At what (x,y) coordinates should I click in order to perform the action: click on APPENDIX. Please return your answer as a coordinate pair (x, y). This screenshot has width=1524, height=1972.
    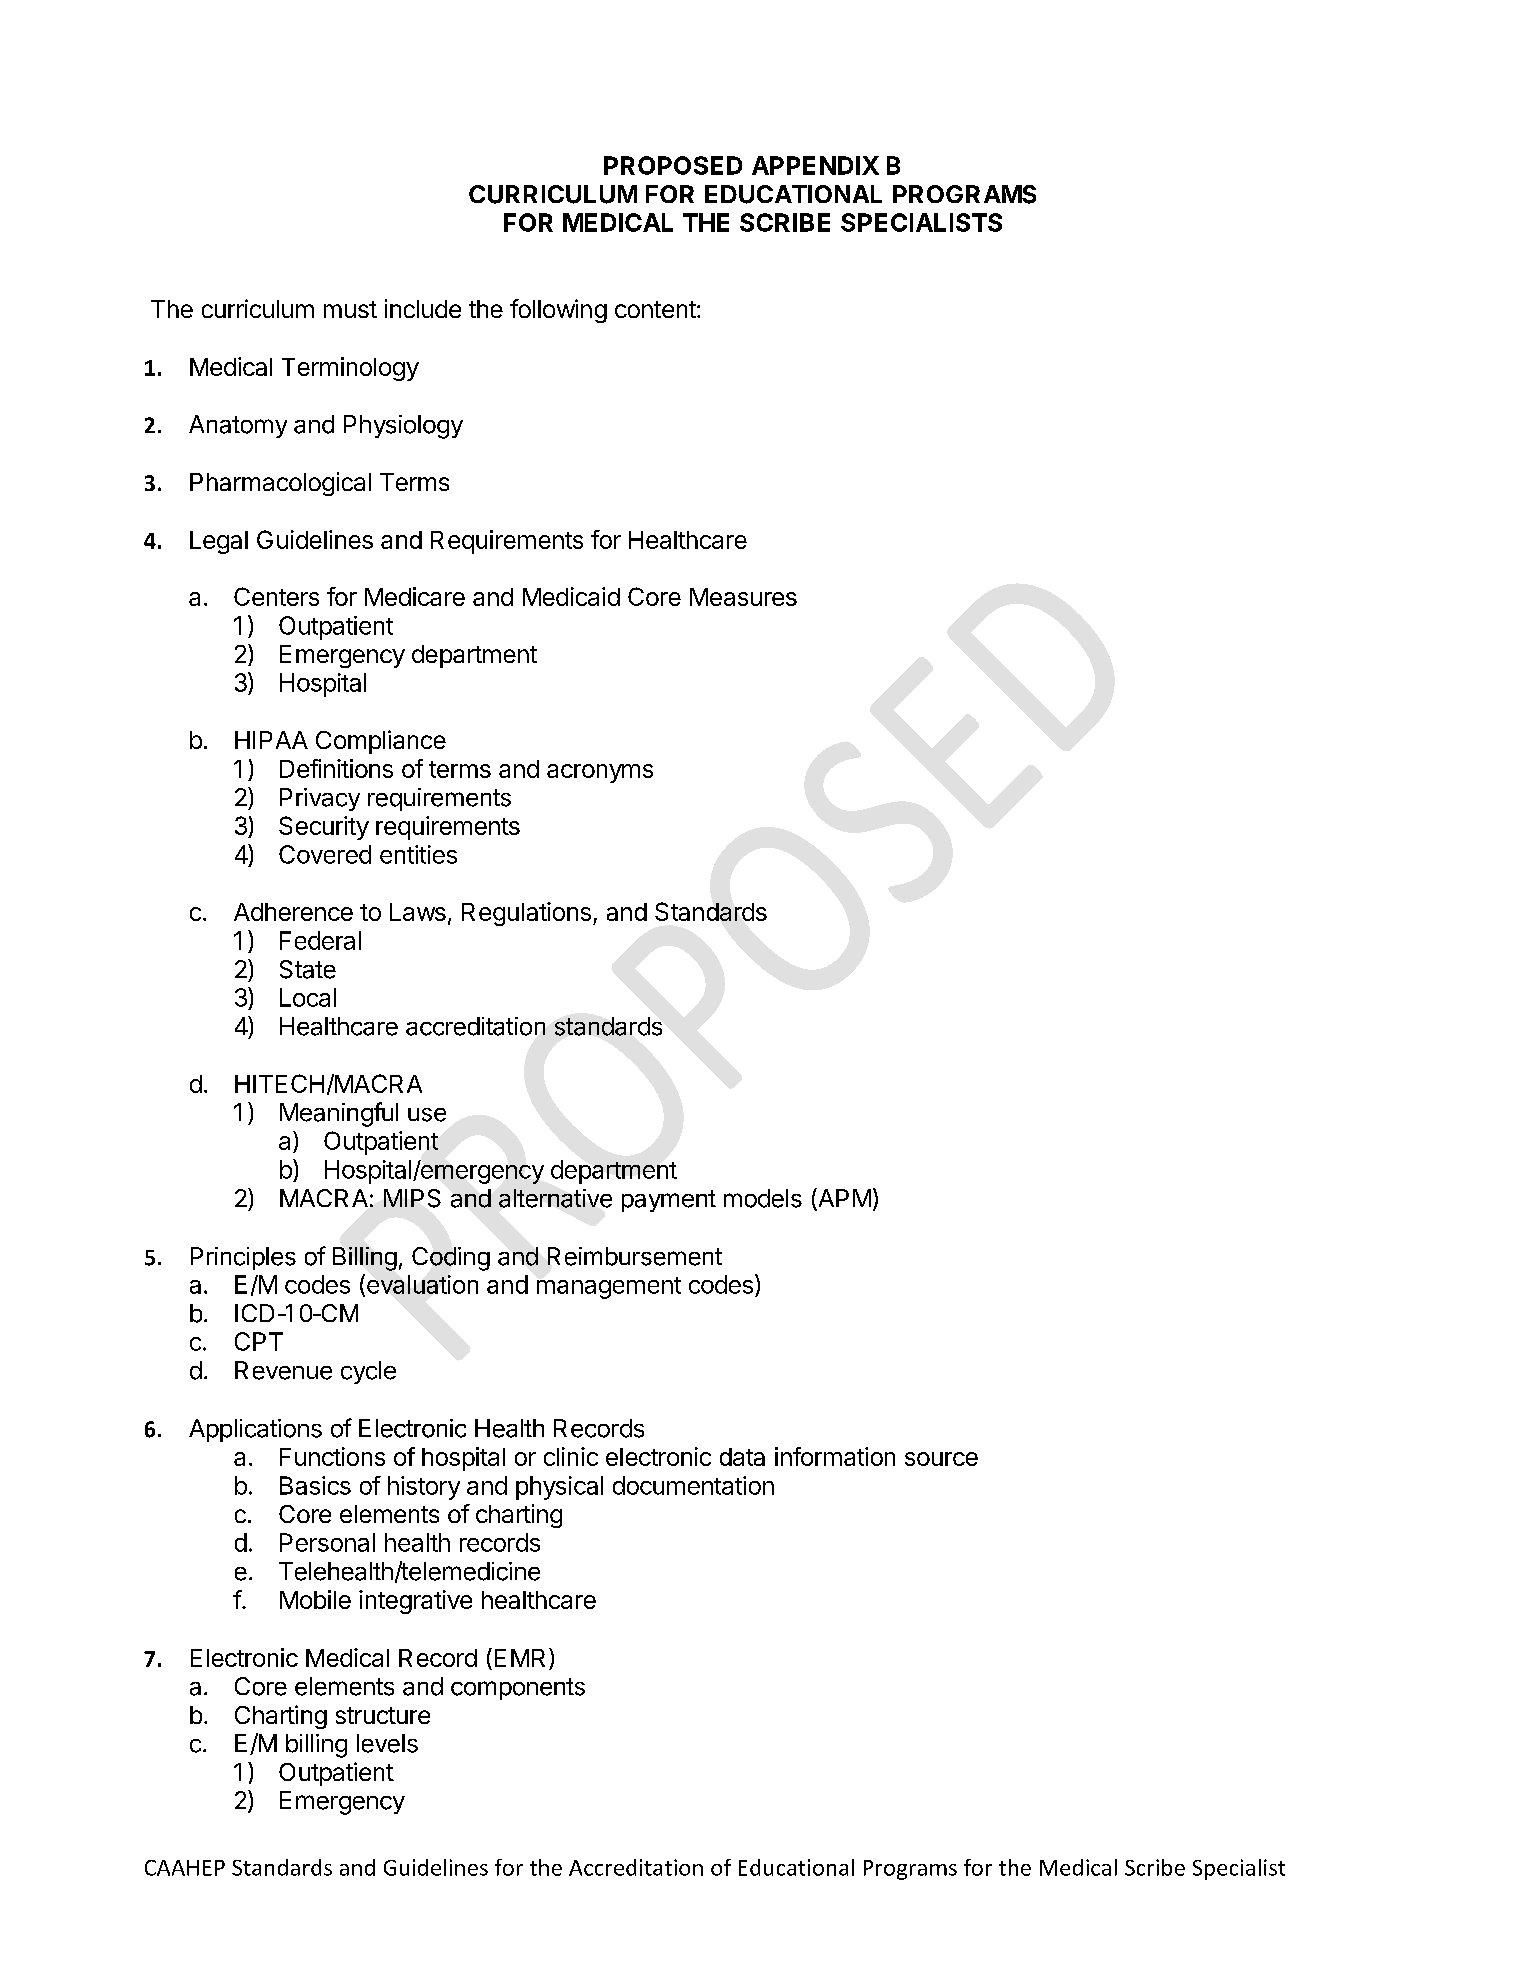
    Looking at the image, I should click on (815, 165).
